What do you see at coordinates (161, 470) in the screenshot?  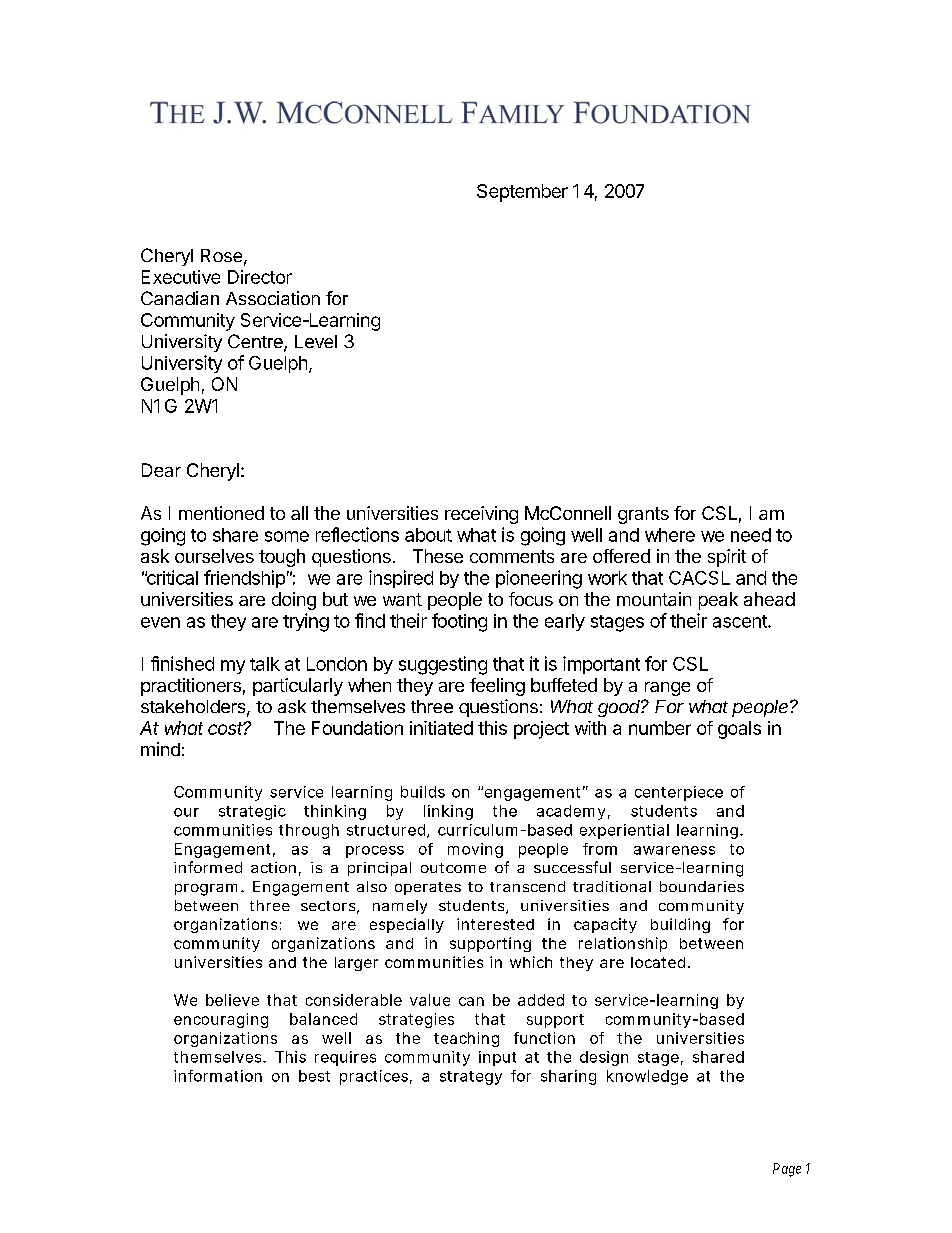 I see `Dear` at bounding box center [161, 470].
